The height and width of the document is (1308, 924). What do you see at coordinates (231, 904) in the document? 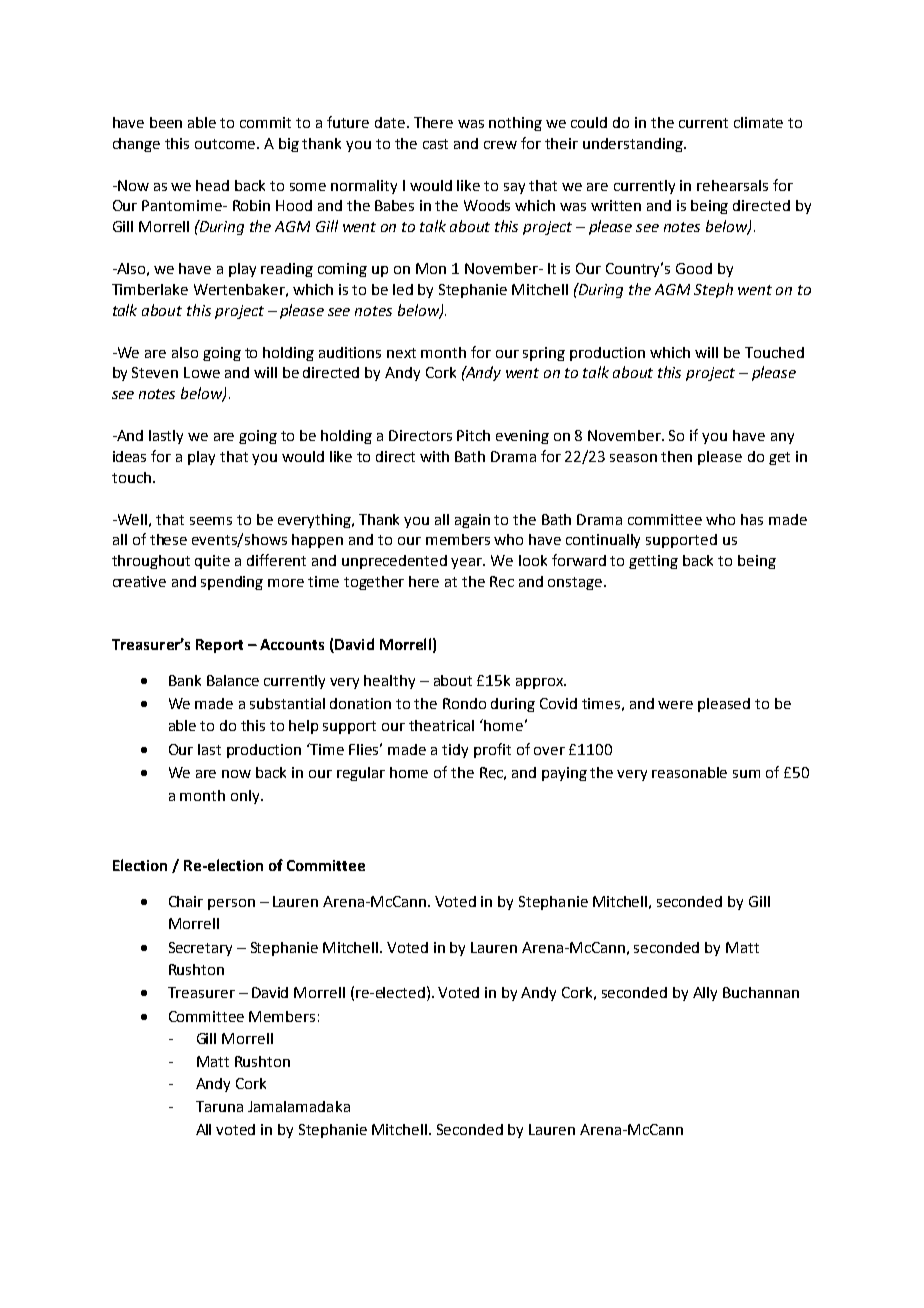
I see `person` at bounding box center [231, 904].
